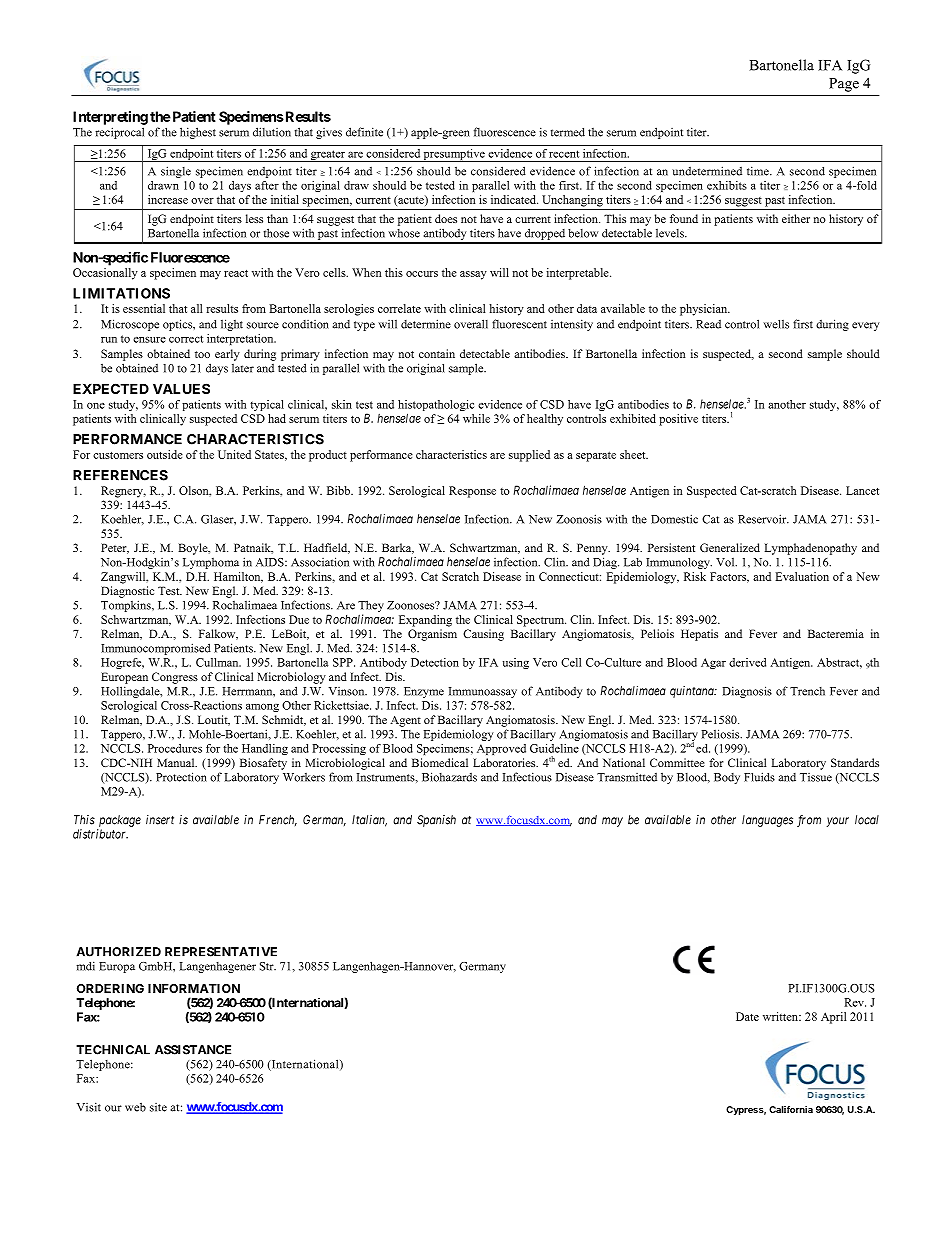 This document has width=952, height=1233. I want to click on presumptive, so click(454, 155).
